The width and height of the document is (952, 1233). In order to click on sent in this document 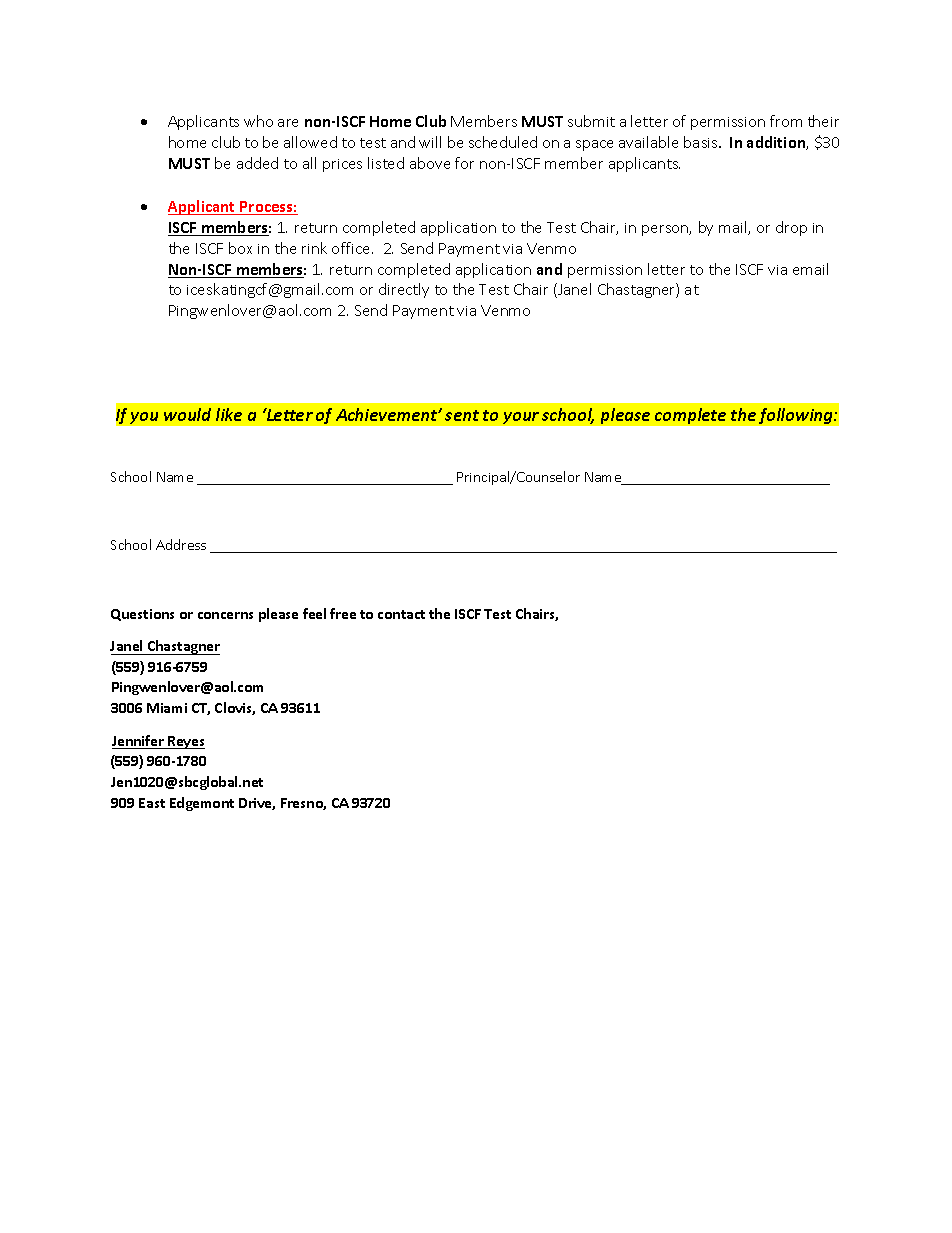, I will do `click(462, 415)`.
